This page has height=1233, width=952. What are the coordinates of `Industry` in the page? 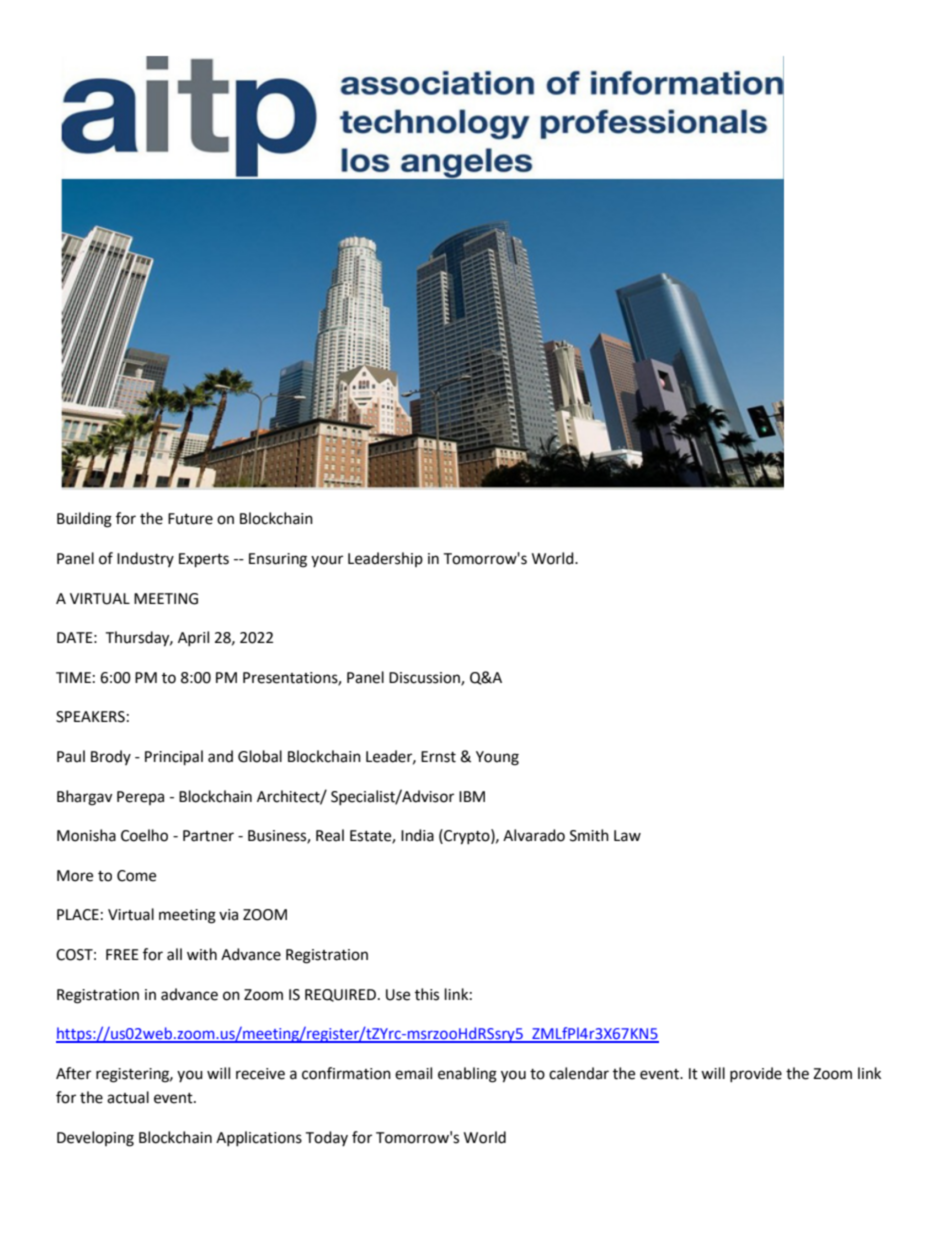 It's located at (145, 559).
